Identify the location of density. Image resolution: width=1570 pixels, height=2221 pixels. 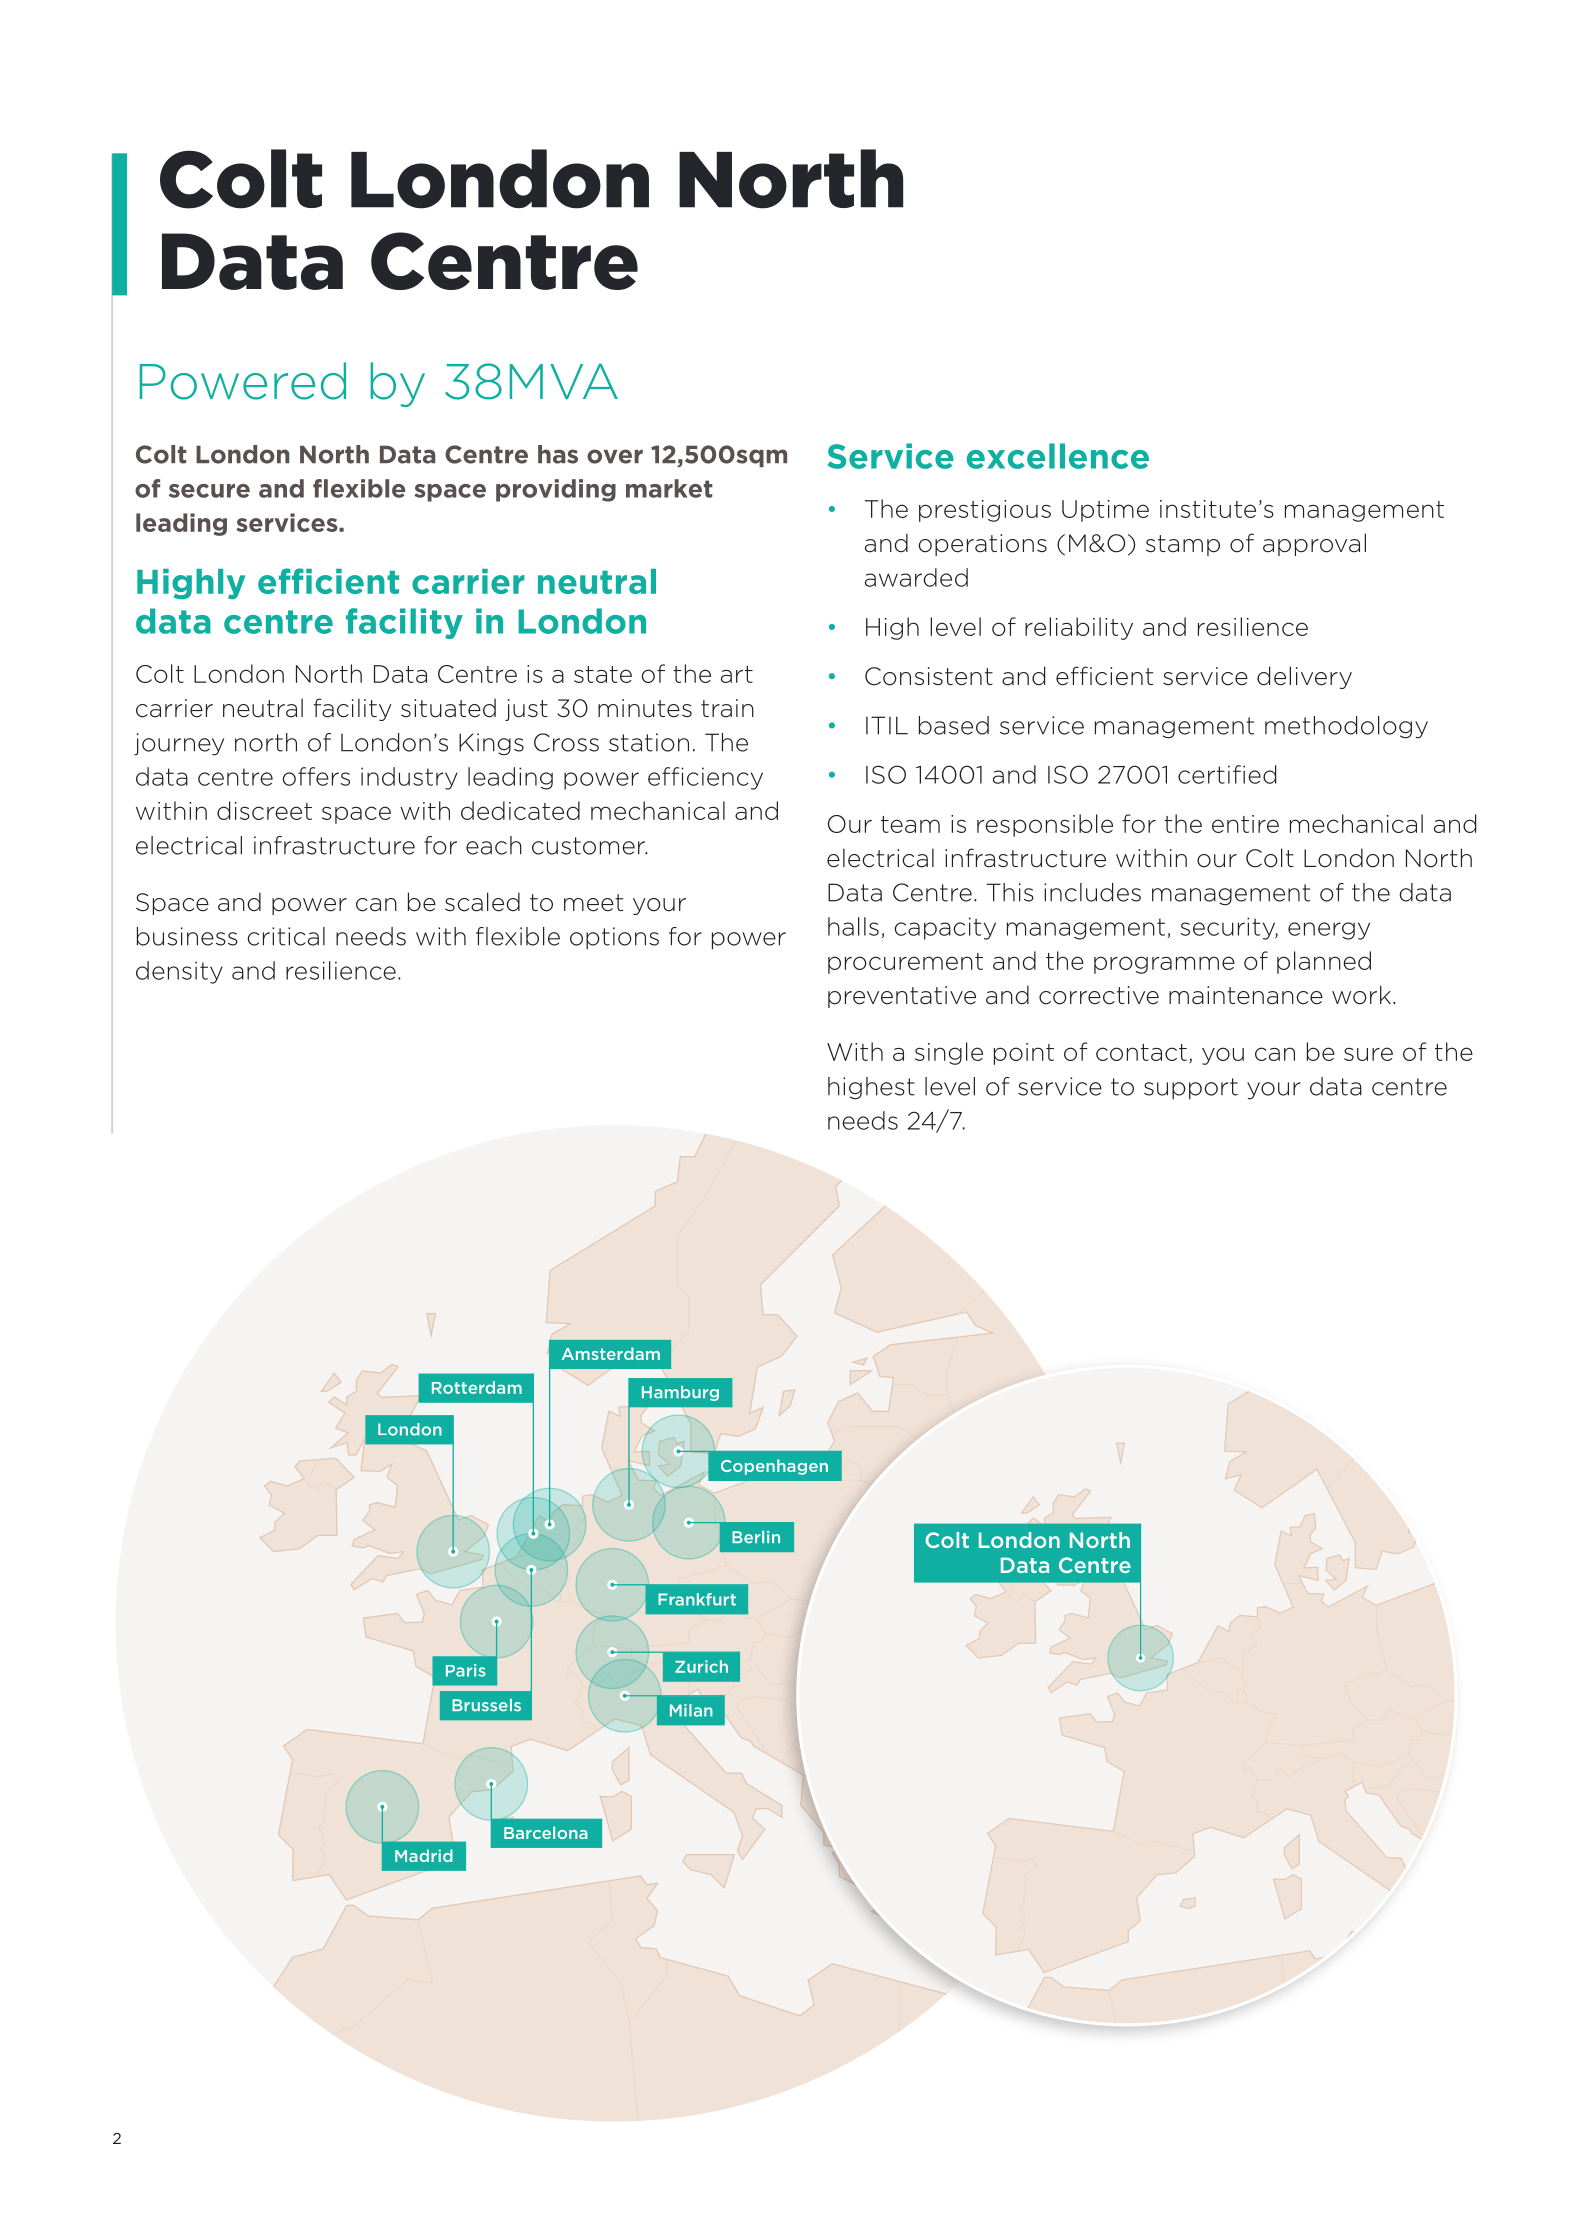
(179, 972).
